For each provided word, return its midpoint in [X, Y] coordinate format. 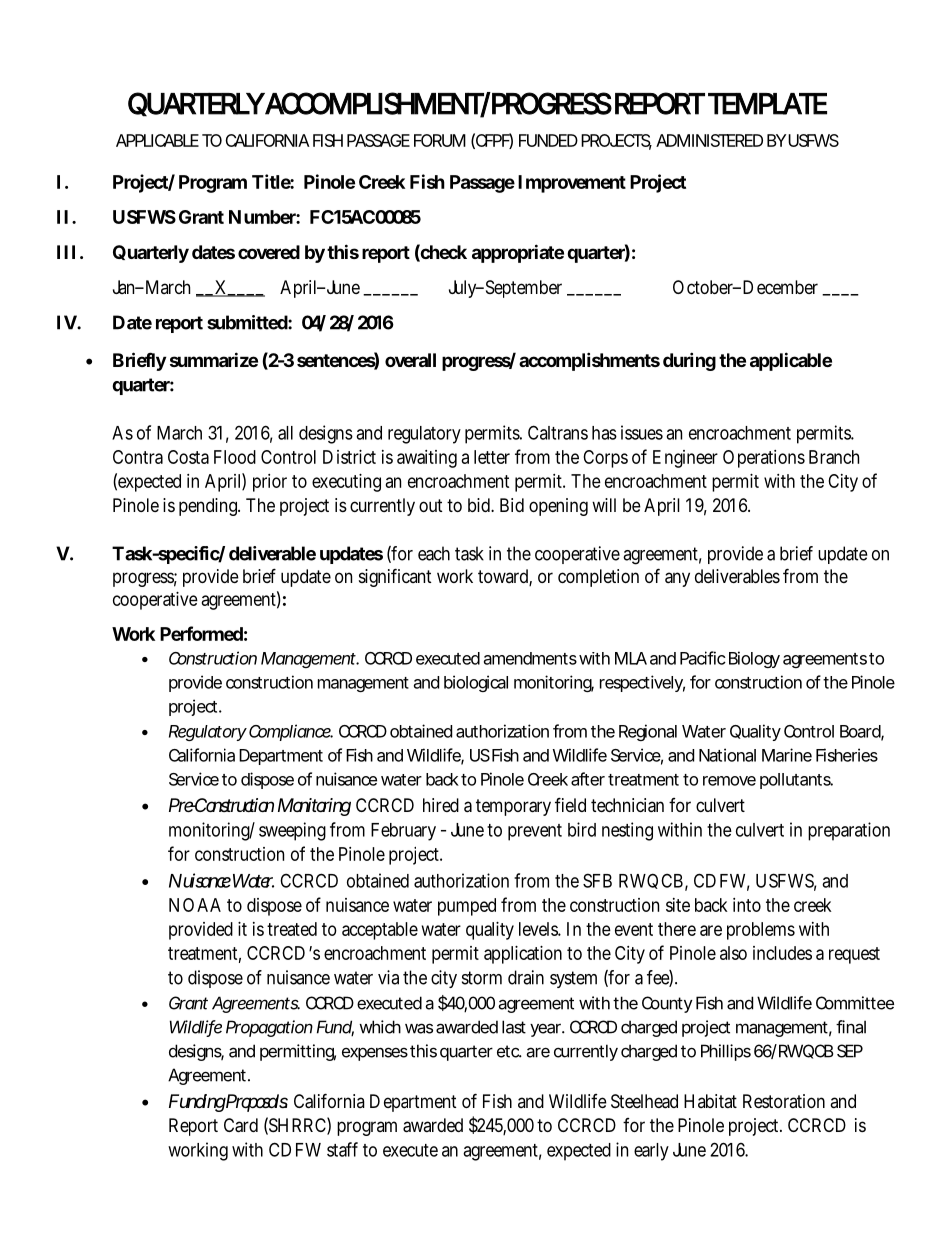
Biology [754, 659]
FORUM [440, 140]
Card [241, 1125]
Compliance [290, 732]
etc [508, 1051]
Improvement [572, 184]
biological [476, 683]
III [66, 252]
